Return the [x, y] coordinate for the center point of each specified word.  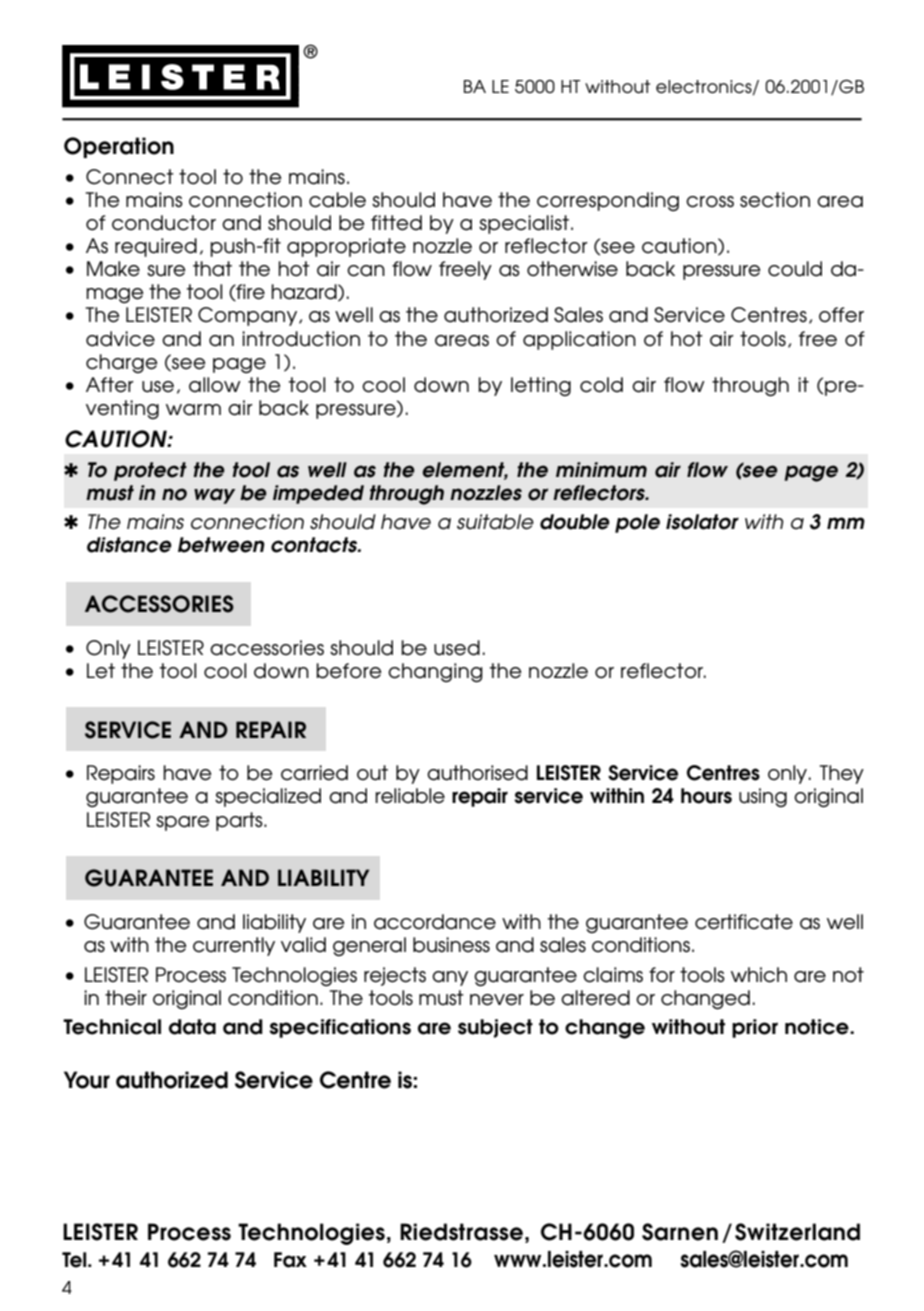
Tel [75, 1260]
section [775, 200]
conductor [164, 223]
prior [755, 1028]
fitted [396, 223]
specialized [268, 797]
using [763, 798]
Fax [290, 1260]
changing [435, 673]
